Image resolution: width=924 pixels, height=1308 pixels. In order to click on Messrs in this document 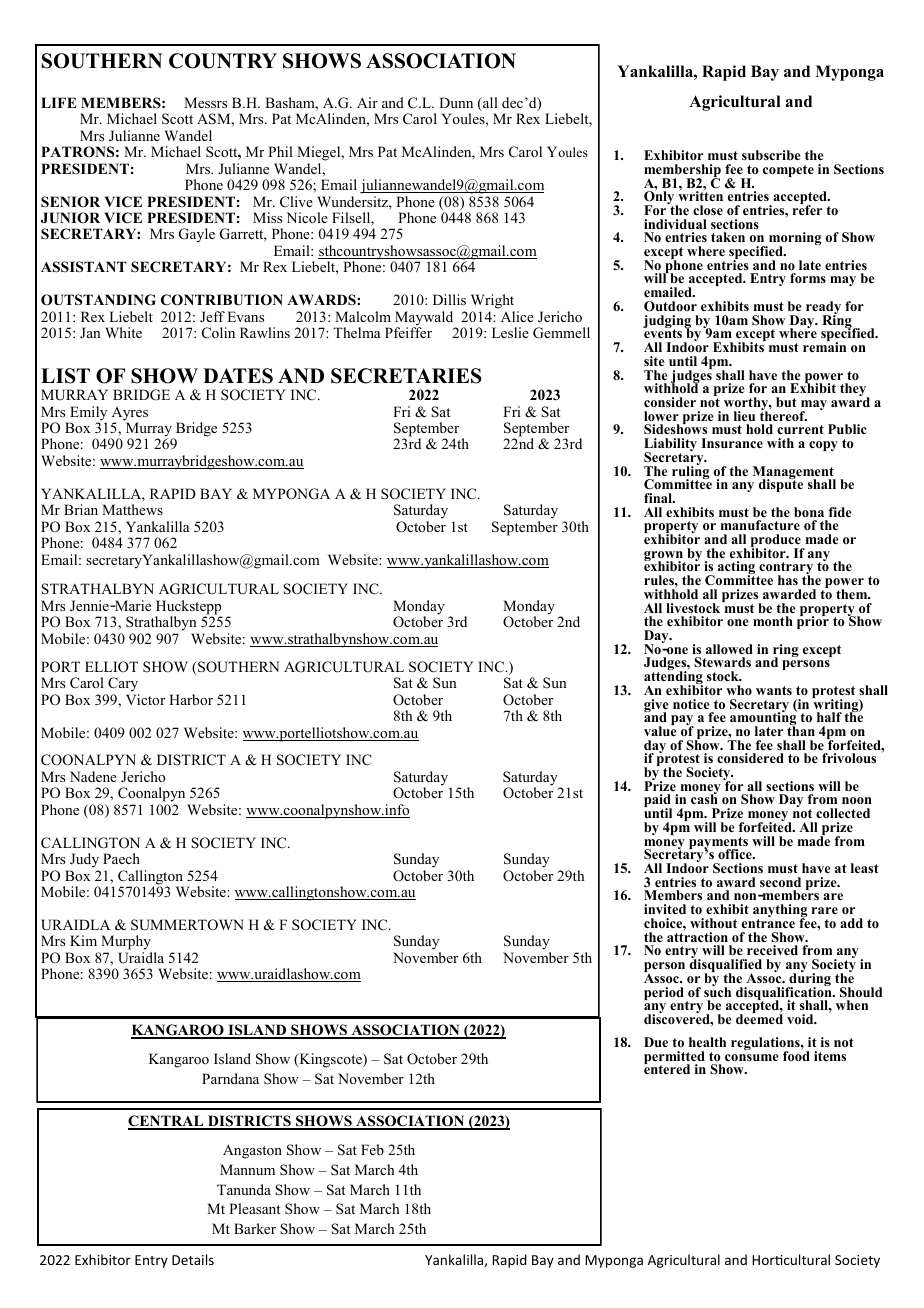, I will do `click(205, 102)`.
